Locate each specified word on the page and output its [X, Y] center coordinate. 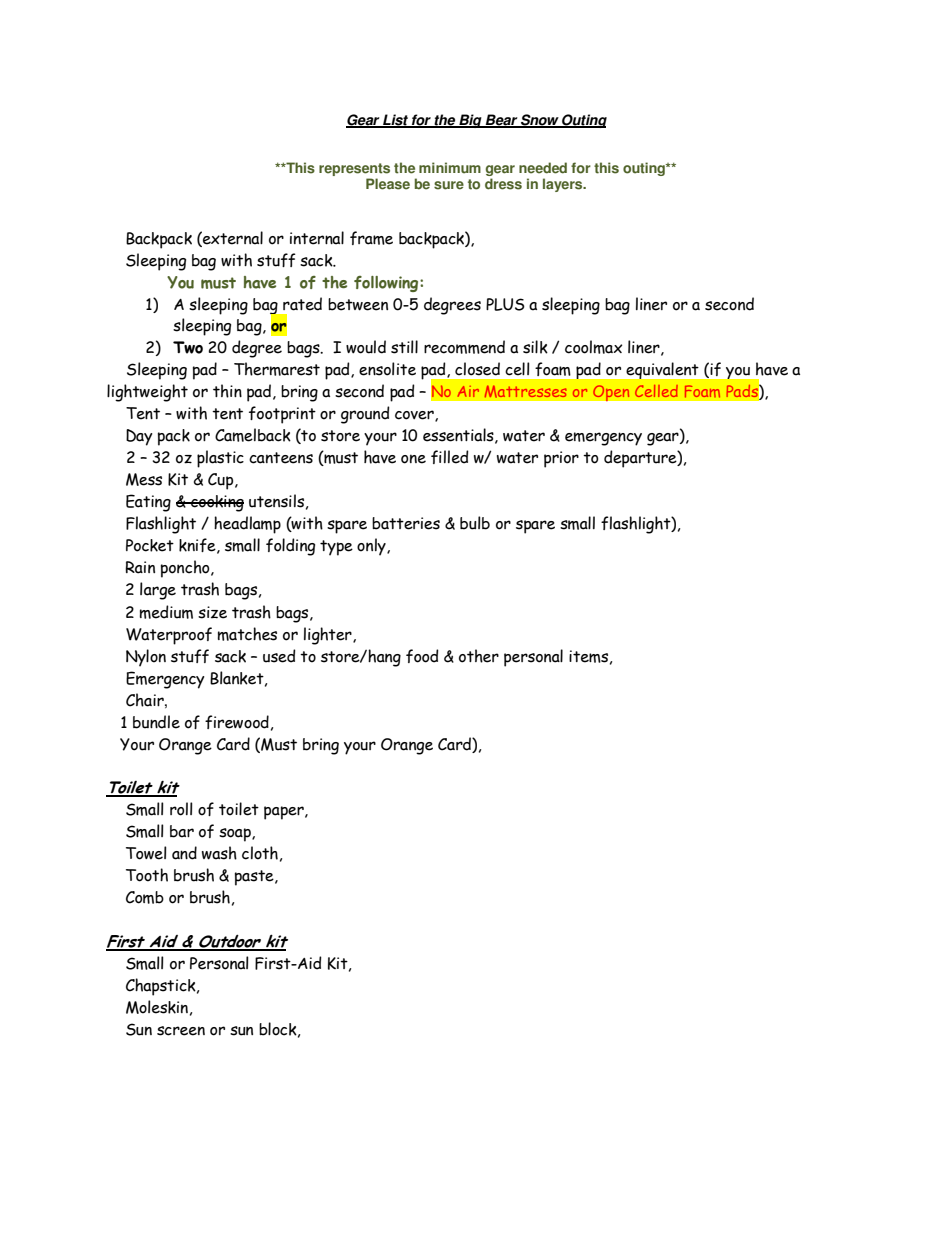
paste [255, 878]
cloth [260, 853]
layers [564, 185]
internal [317, 238]
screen [181, 1031]
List [395, 121]
